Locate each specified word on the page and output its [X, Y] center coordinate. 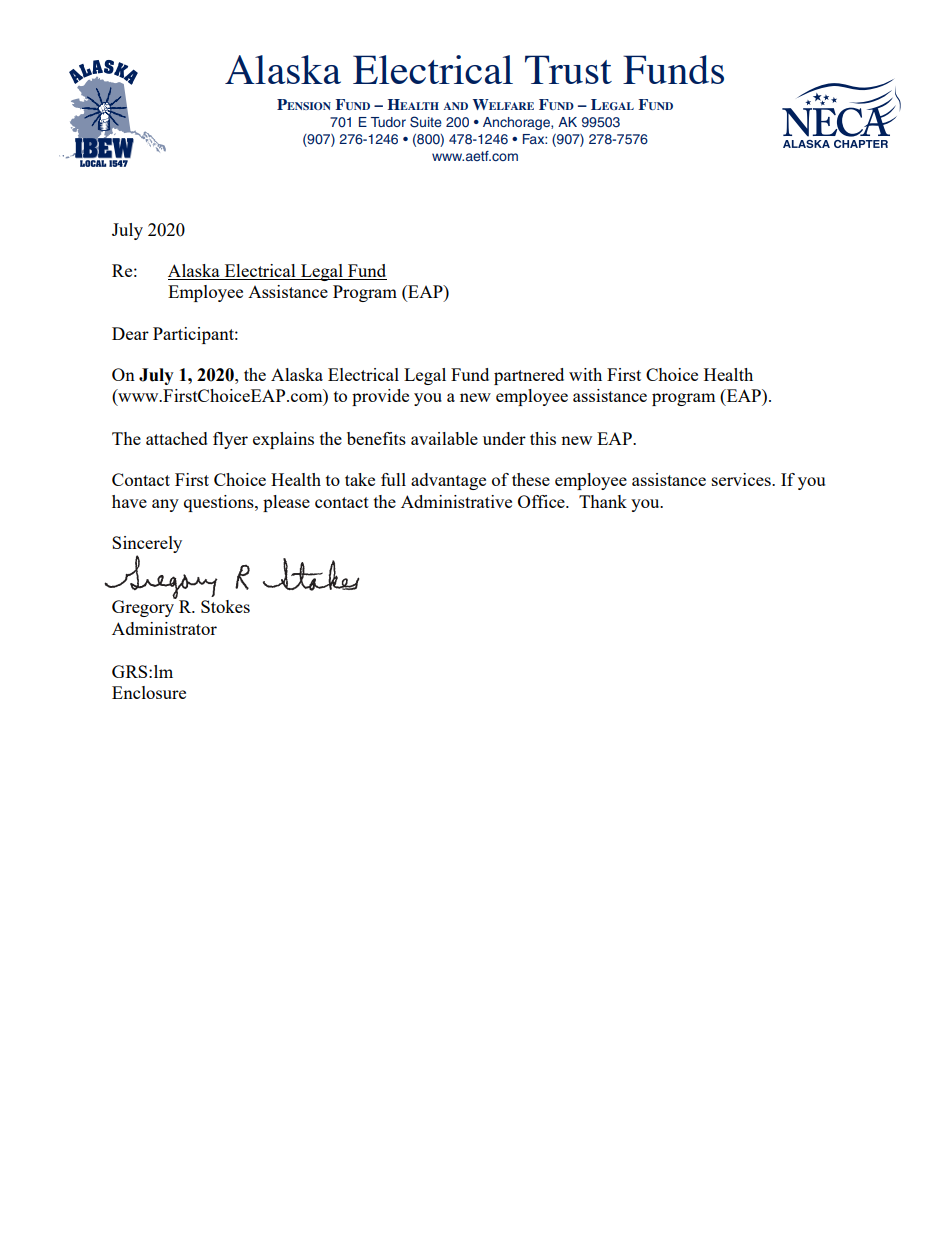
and [455, 106]
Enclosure [149, 692]
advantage [448, 481]
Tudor [388, 122]
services [742, 479]
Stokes [225, 606]
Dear [130, 333]
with [585, 374]
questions [220, 503]
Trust [568, 69]
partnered [529, 376]
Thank [603, 501]
